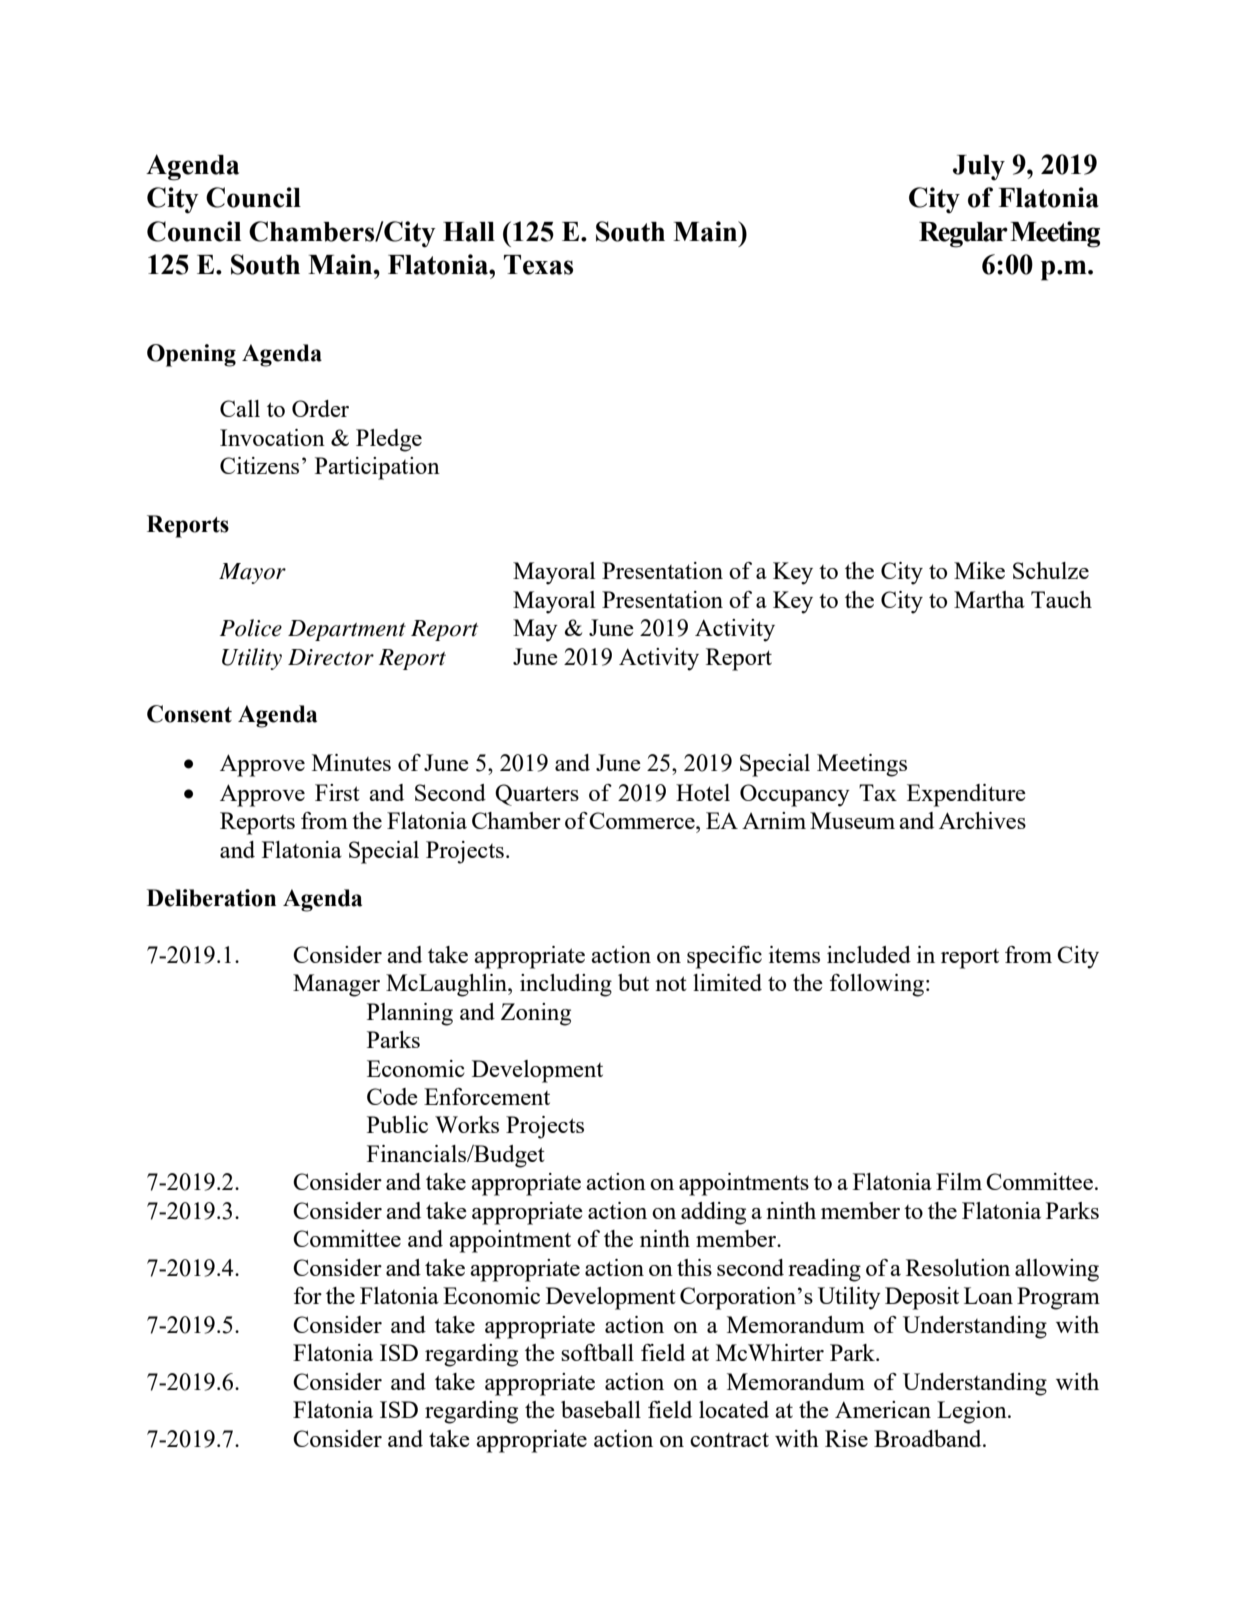  What do you see at coordinates (601, 1409) in the page?
I see `baseball` at bounding box center [601, 1409].
